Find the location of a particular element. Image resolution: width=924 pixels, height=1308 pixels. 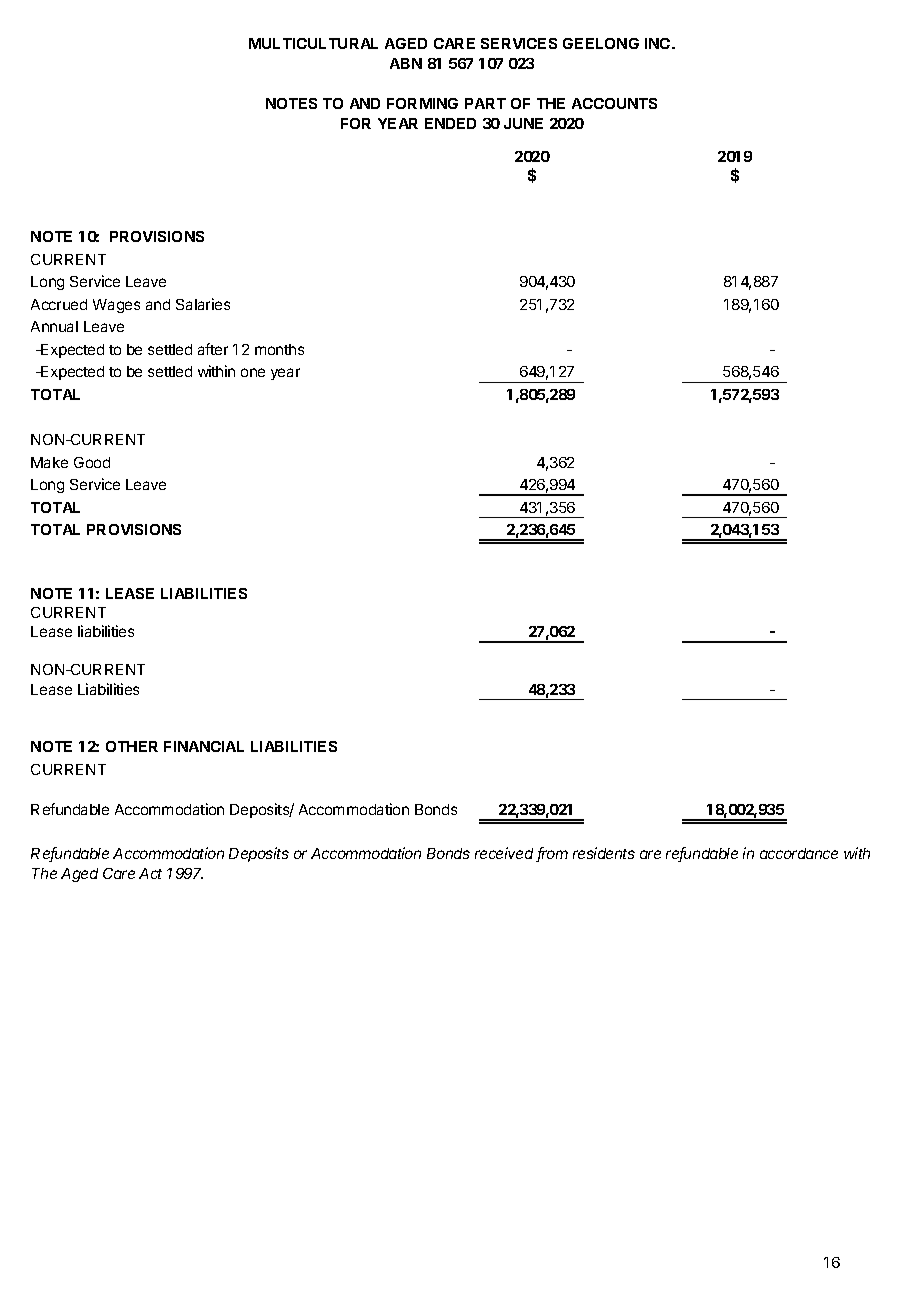

ACCOUNTS is located at coordinates (614, 103).
